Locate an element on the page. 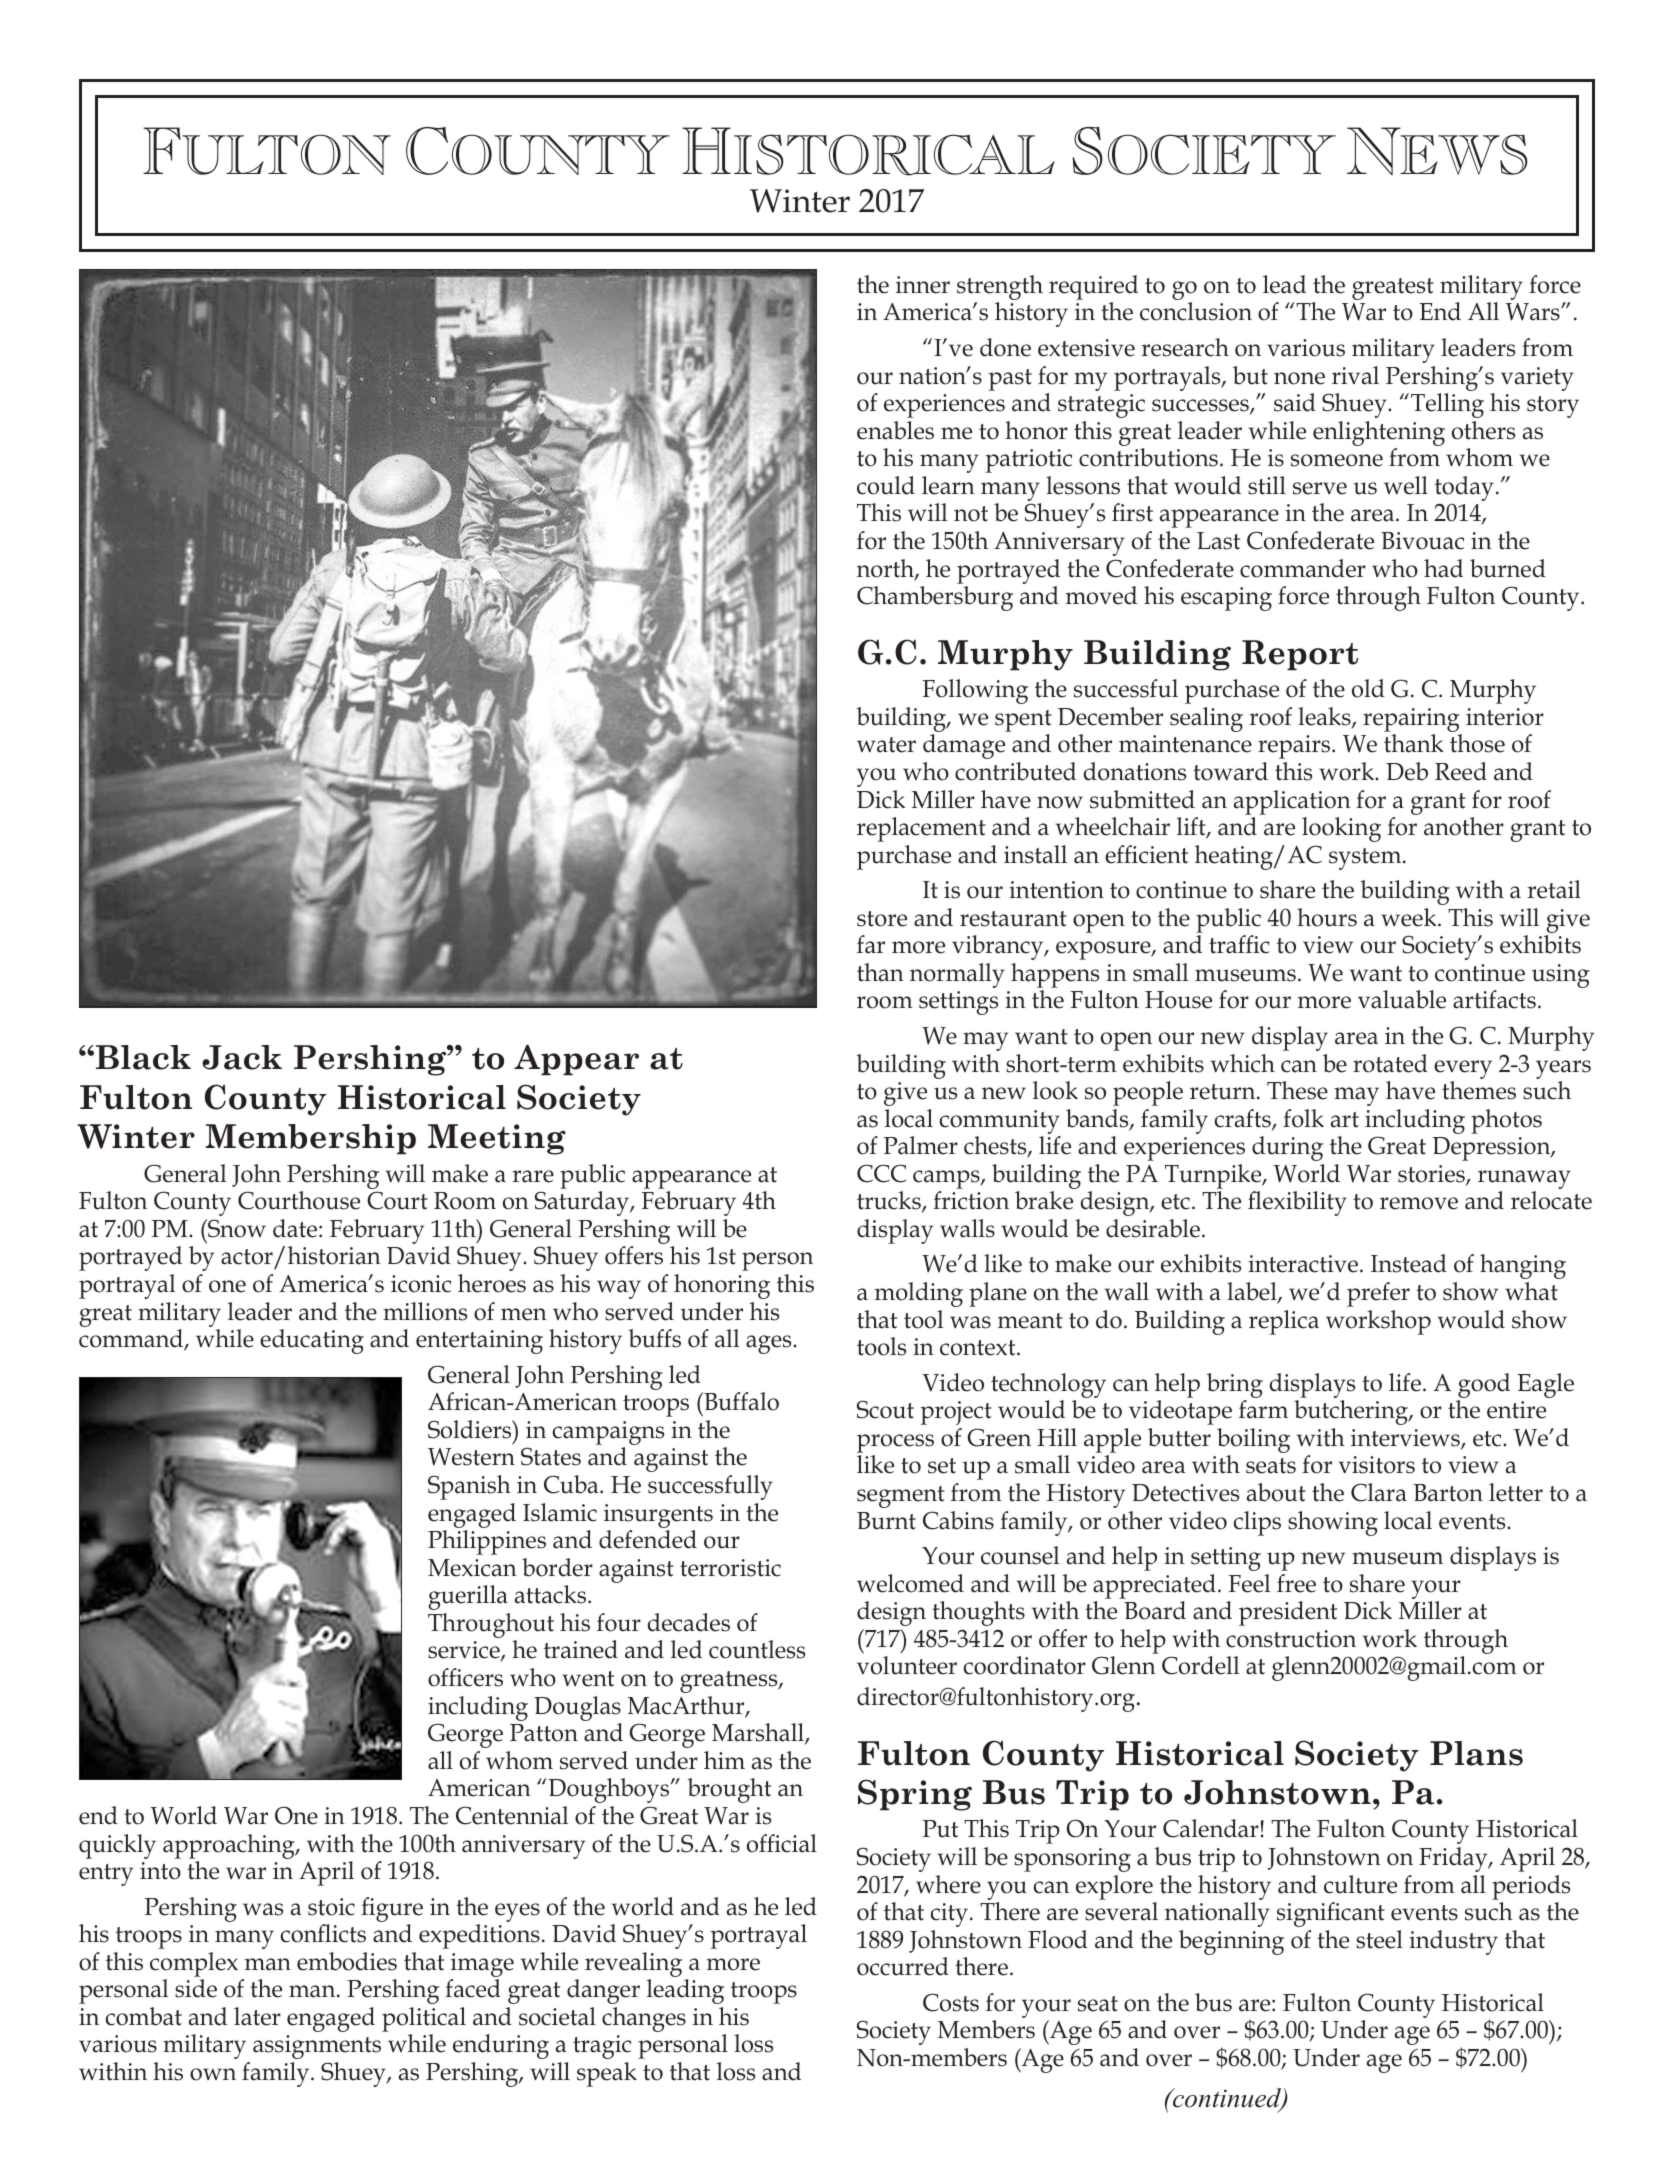  later is located at coordinates (257, 2016).
